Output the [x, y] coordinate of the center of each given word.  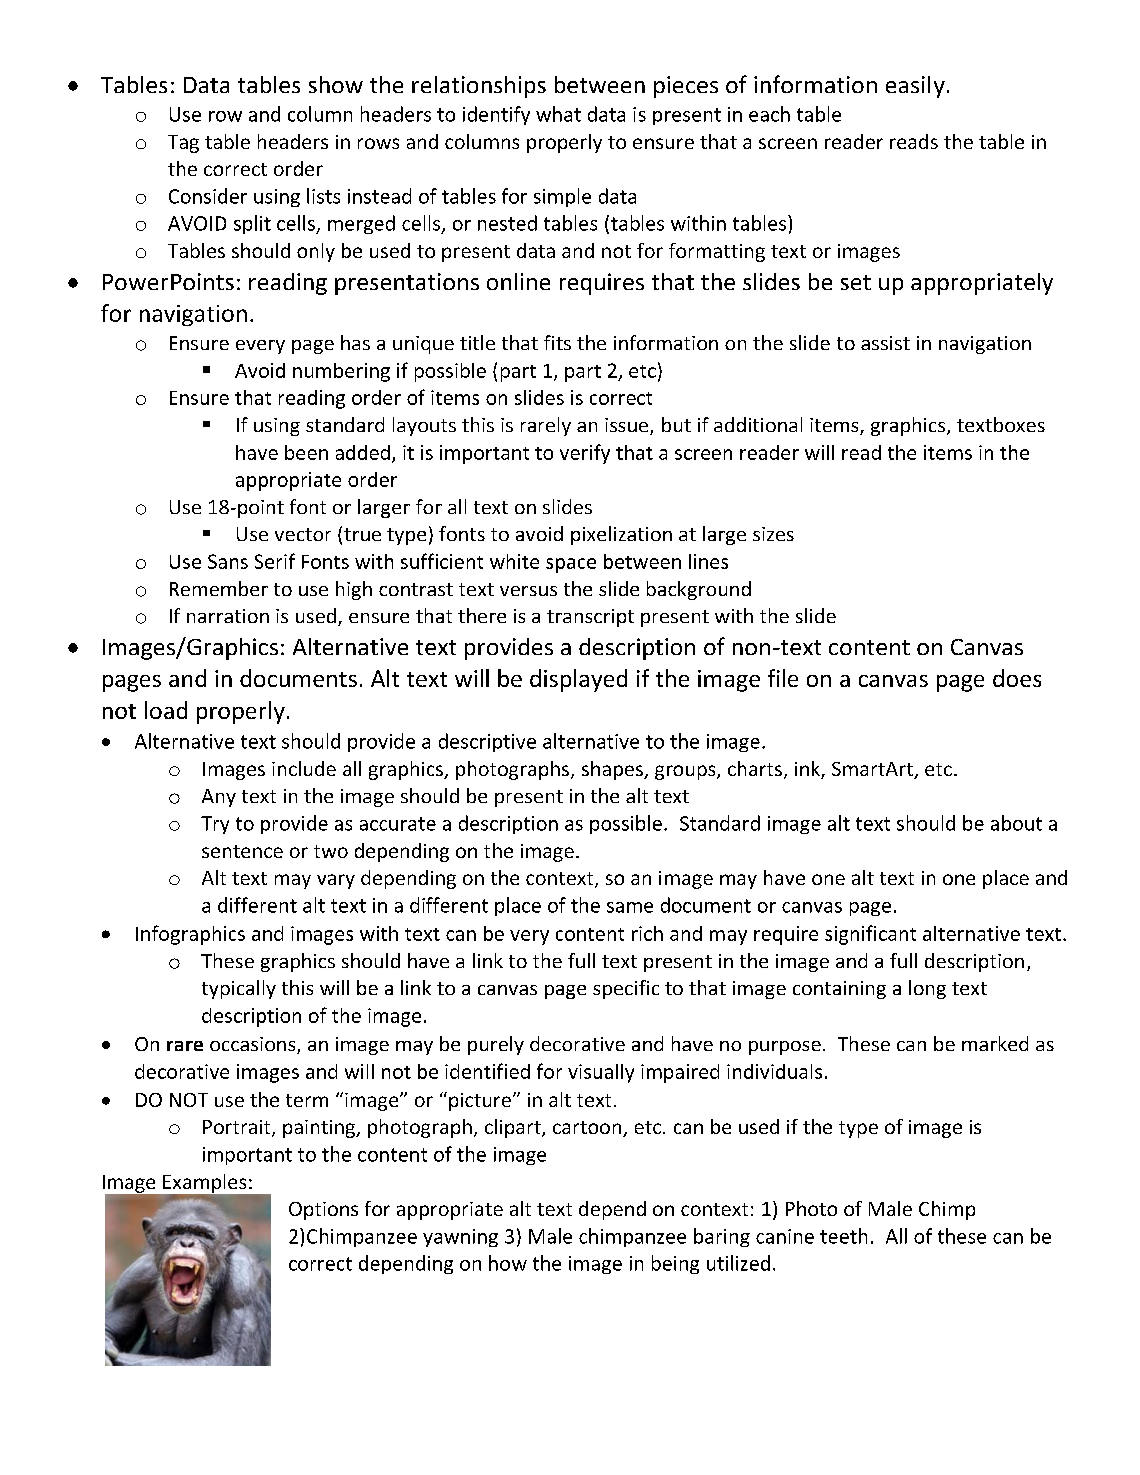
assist [885, 343]
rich [647, 933]
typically [239, 989]
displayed [578, 680]
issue [628, 426]
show [336, 84]
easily [915, 87]
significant [870, 935]
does [1017, 678]
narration [228, 616]
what [558, 114]
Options [323, 1211]
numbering [341, 372]
